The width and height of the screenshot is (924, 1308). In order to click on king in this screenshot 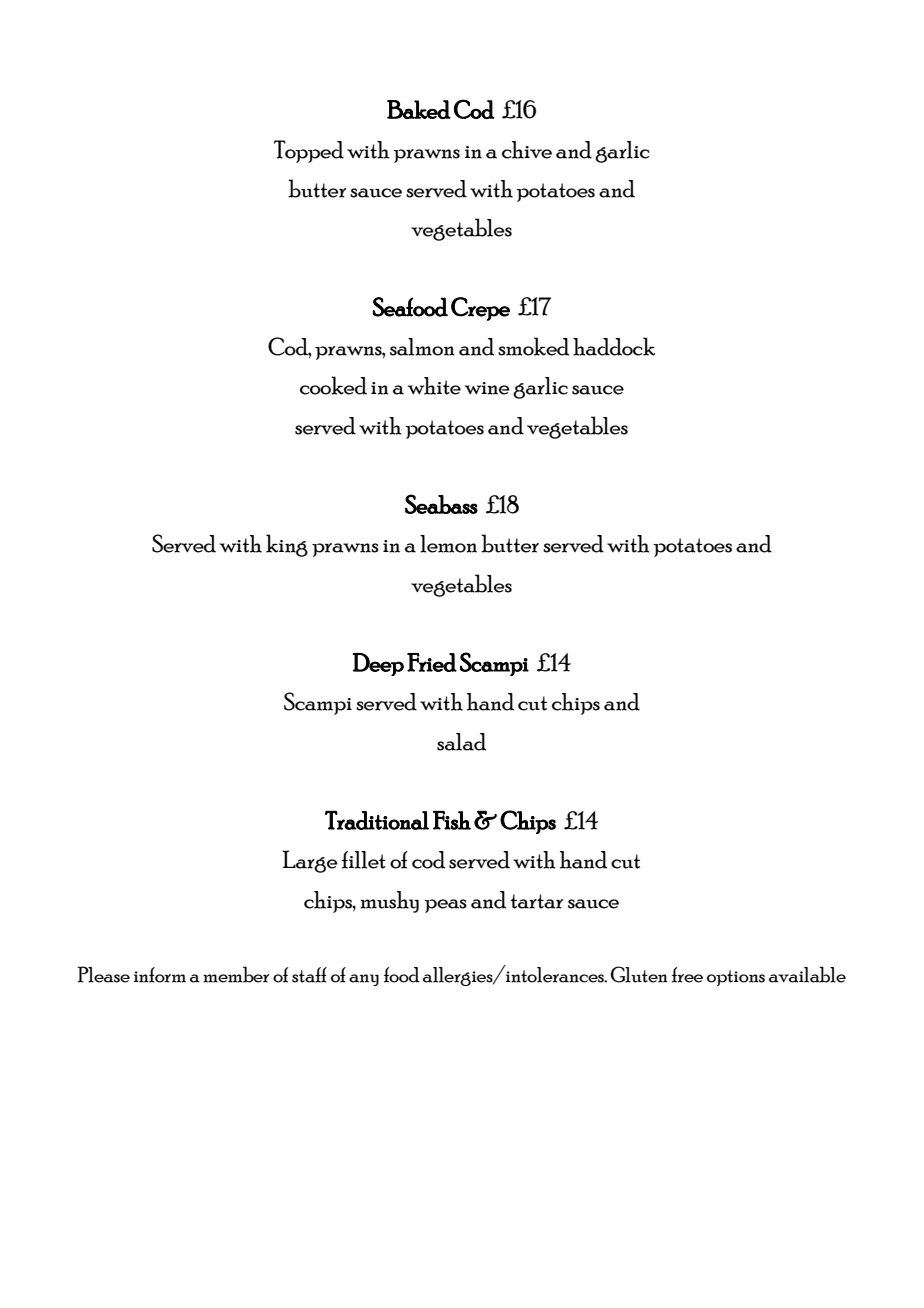, I will do `click(287, 545)`.
